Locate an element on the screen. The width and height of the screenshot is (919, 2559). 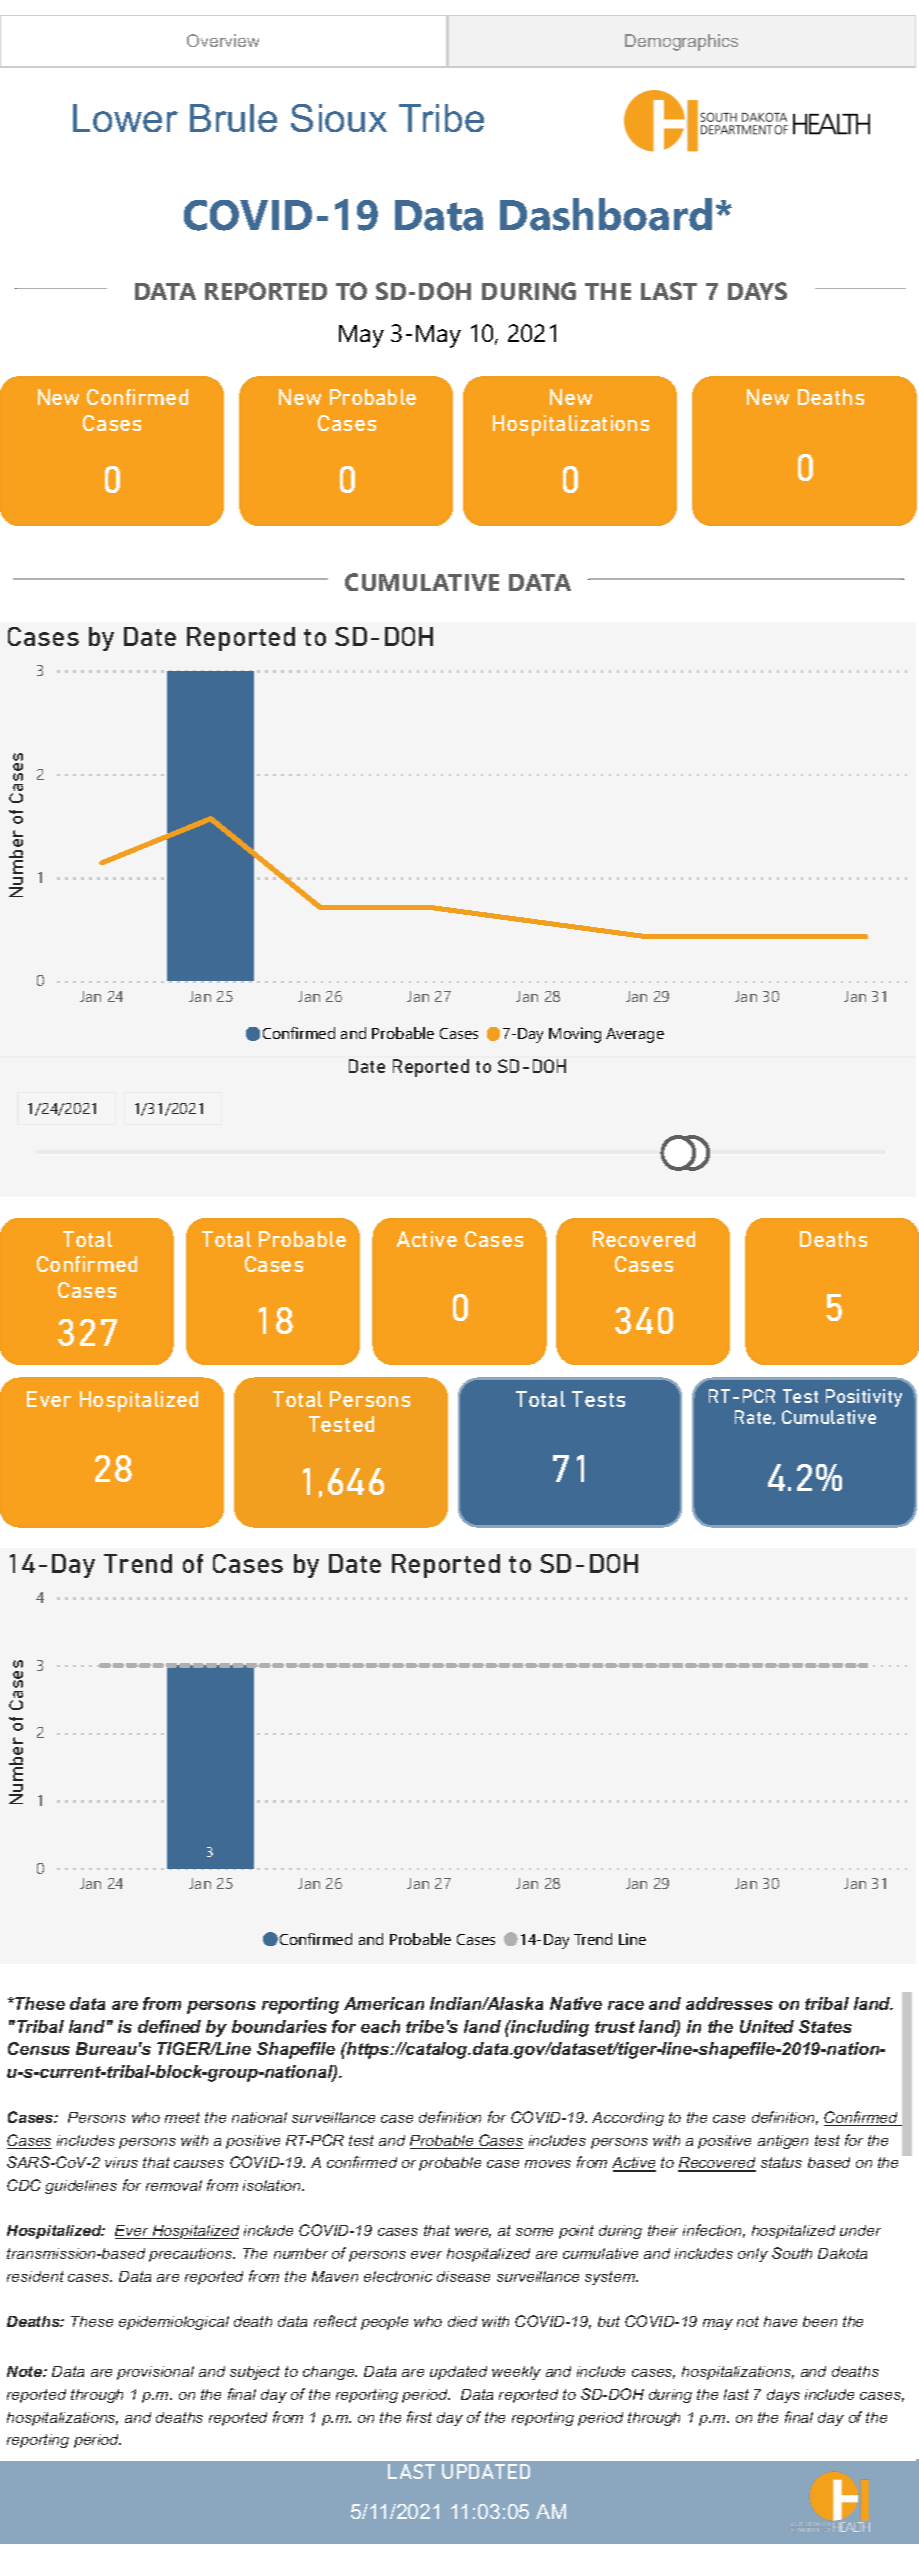
Lower is located at coordinates (125, 118).
